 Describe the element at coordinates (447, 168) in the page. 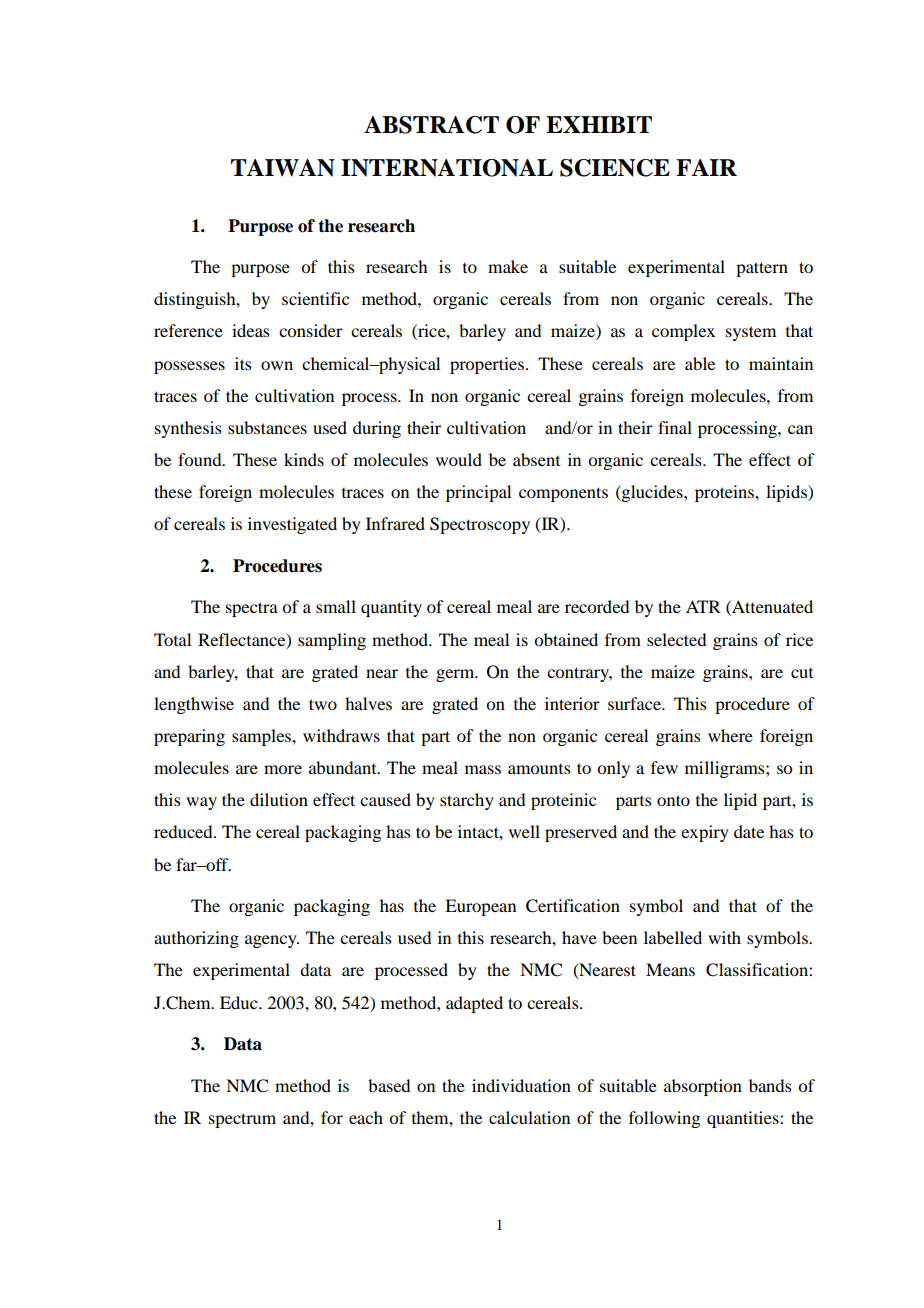

I see `INTERNATIONAL` at that location.
